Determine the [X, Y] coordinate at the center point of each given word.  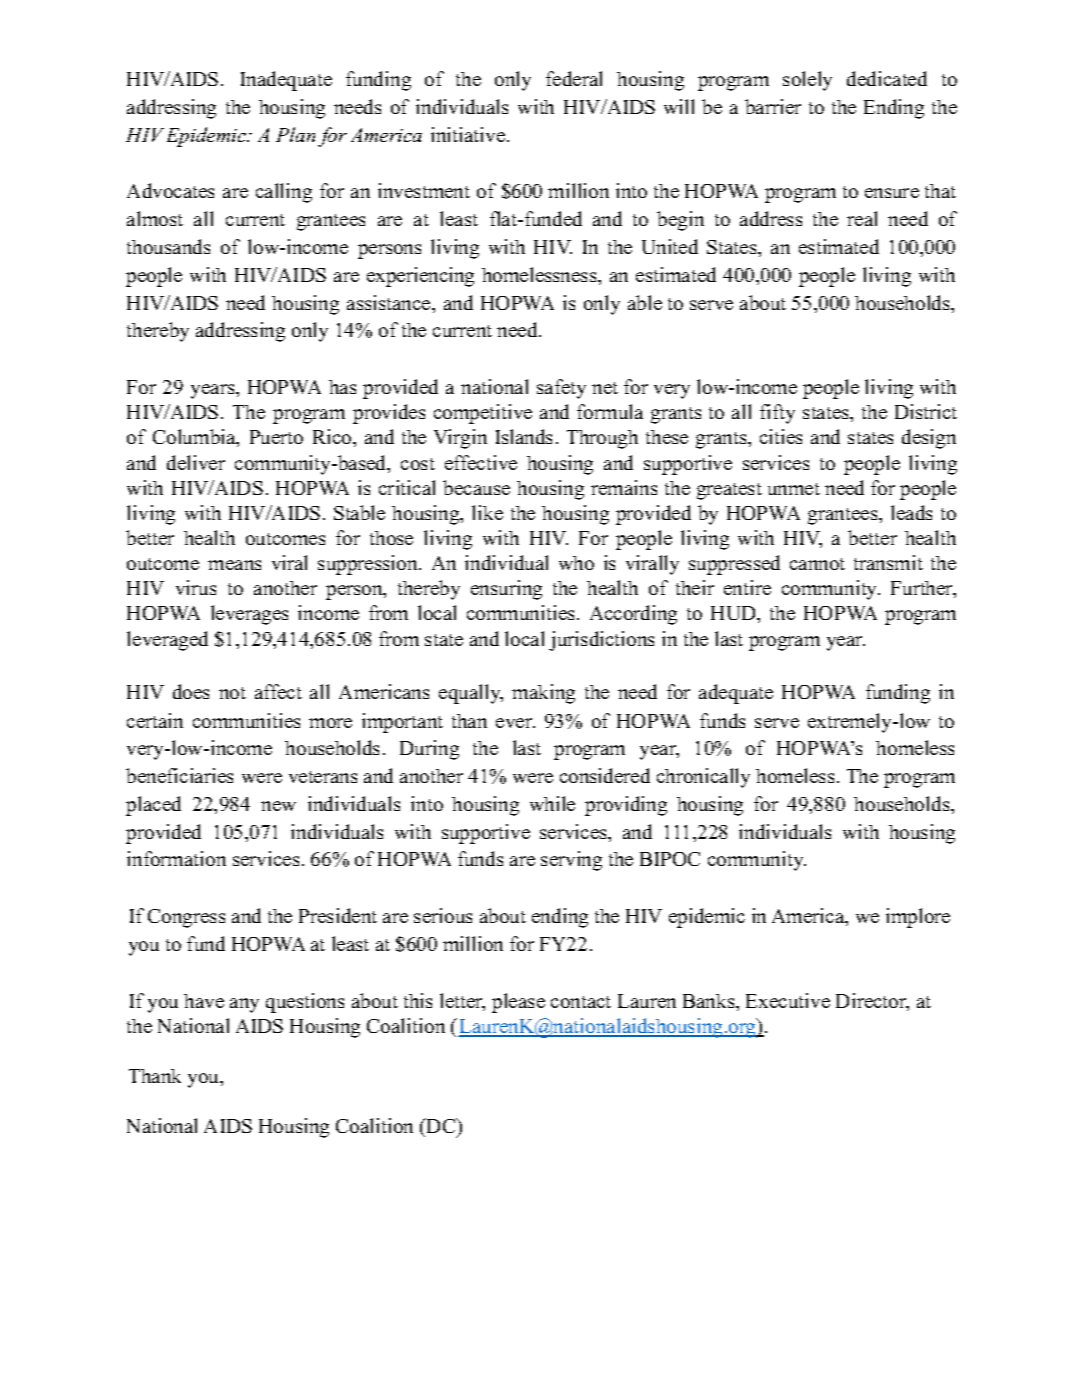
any [244, 1005]
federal [574, 78]
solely [807, 81]
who [576, 563]
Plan [295, 134]
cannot [817, 564]
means [234, 565]
